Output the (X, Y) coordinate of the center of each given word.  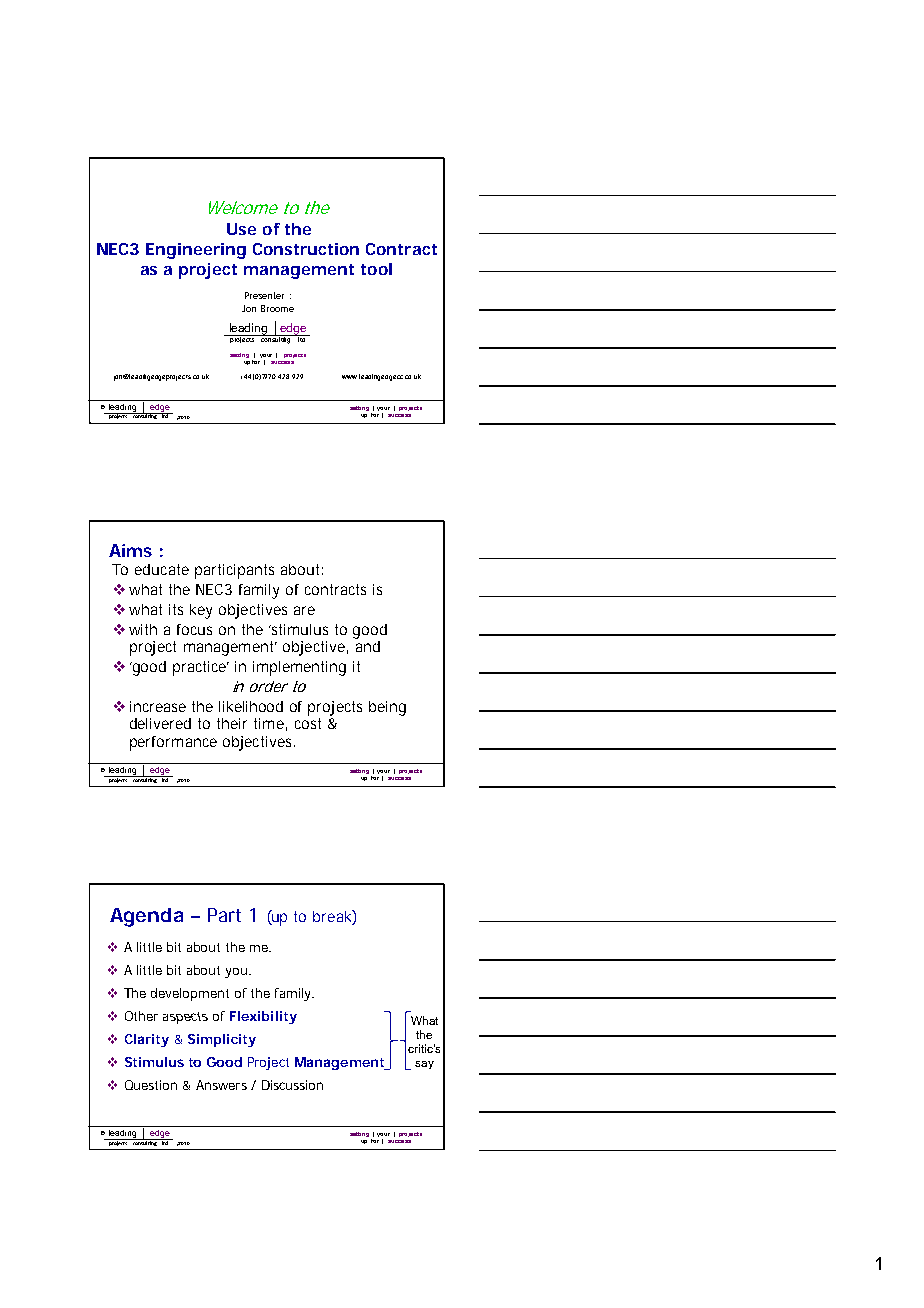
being (387, 708)
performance (173, 743)
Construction (306, 249)
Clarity (147, 1040)
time (269, 723)
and (367, 645)
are (304, 610)
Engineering (196, 251)
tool (376, 269)
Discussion (292, 1085)
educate (162, 569)
